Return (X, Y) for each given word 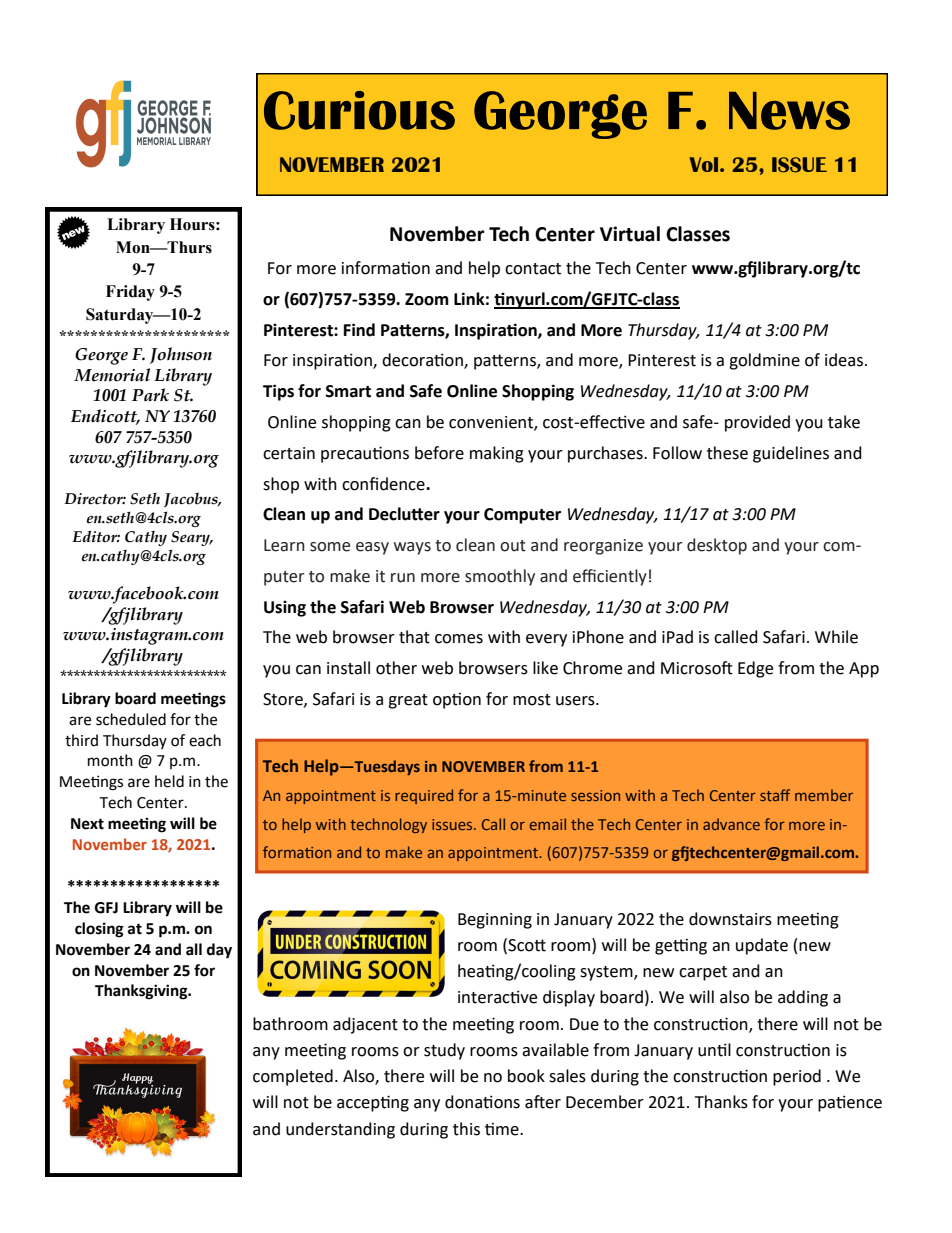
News (789, 111)
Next (87, 824)
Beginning (495, 921)
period (797, 1077)
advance (731, 824)
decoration (423, 361)
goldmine (764, 361)
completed (293, 1077)
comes (459, 639)
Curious (359, 110)
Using (285, 608)
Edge (755, 669)
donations (482, 1102)
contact (533, 269)
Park (150, 395)
